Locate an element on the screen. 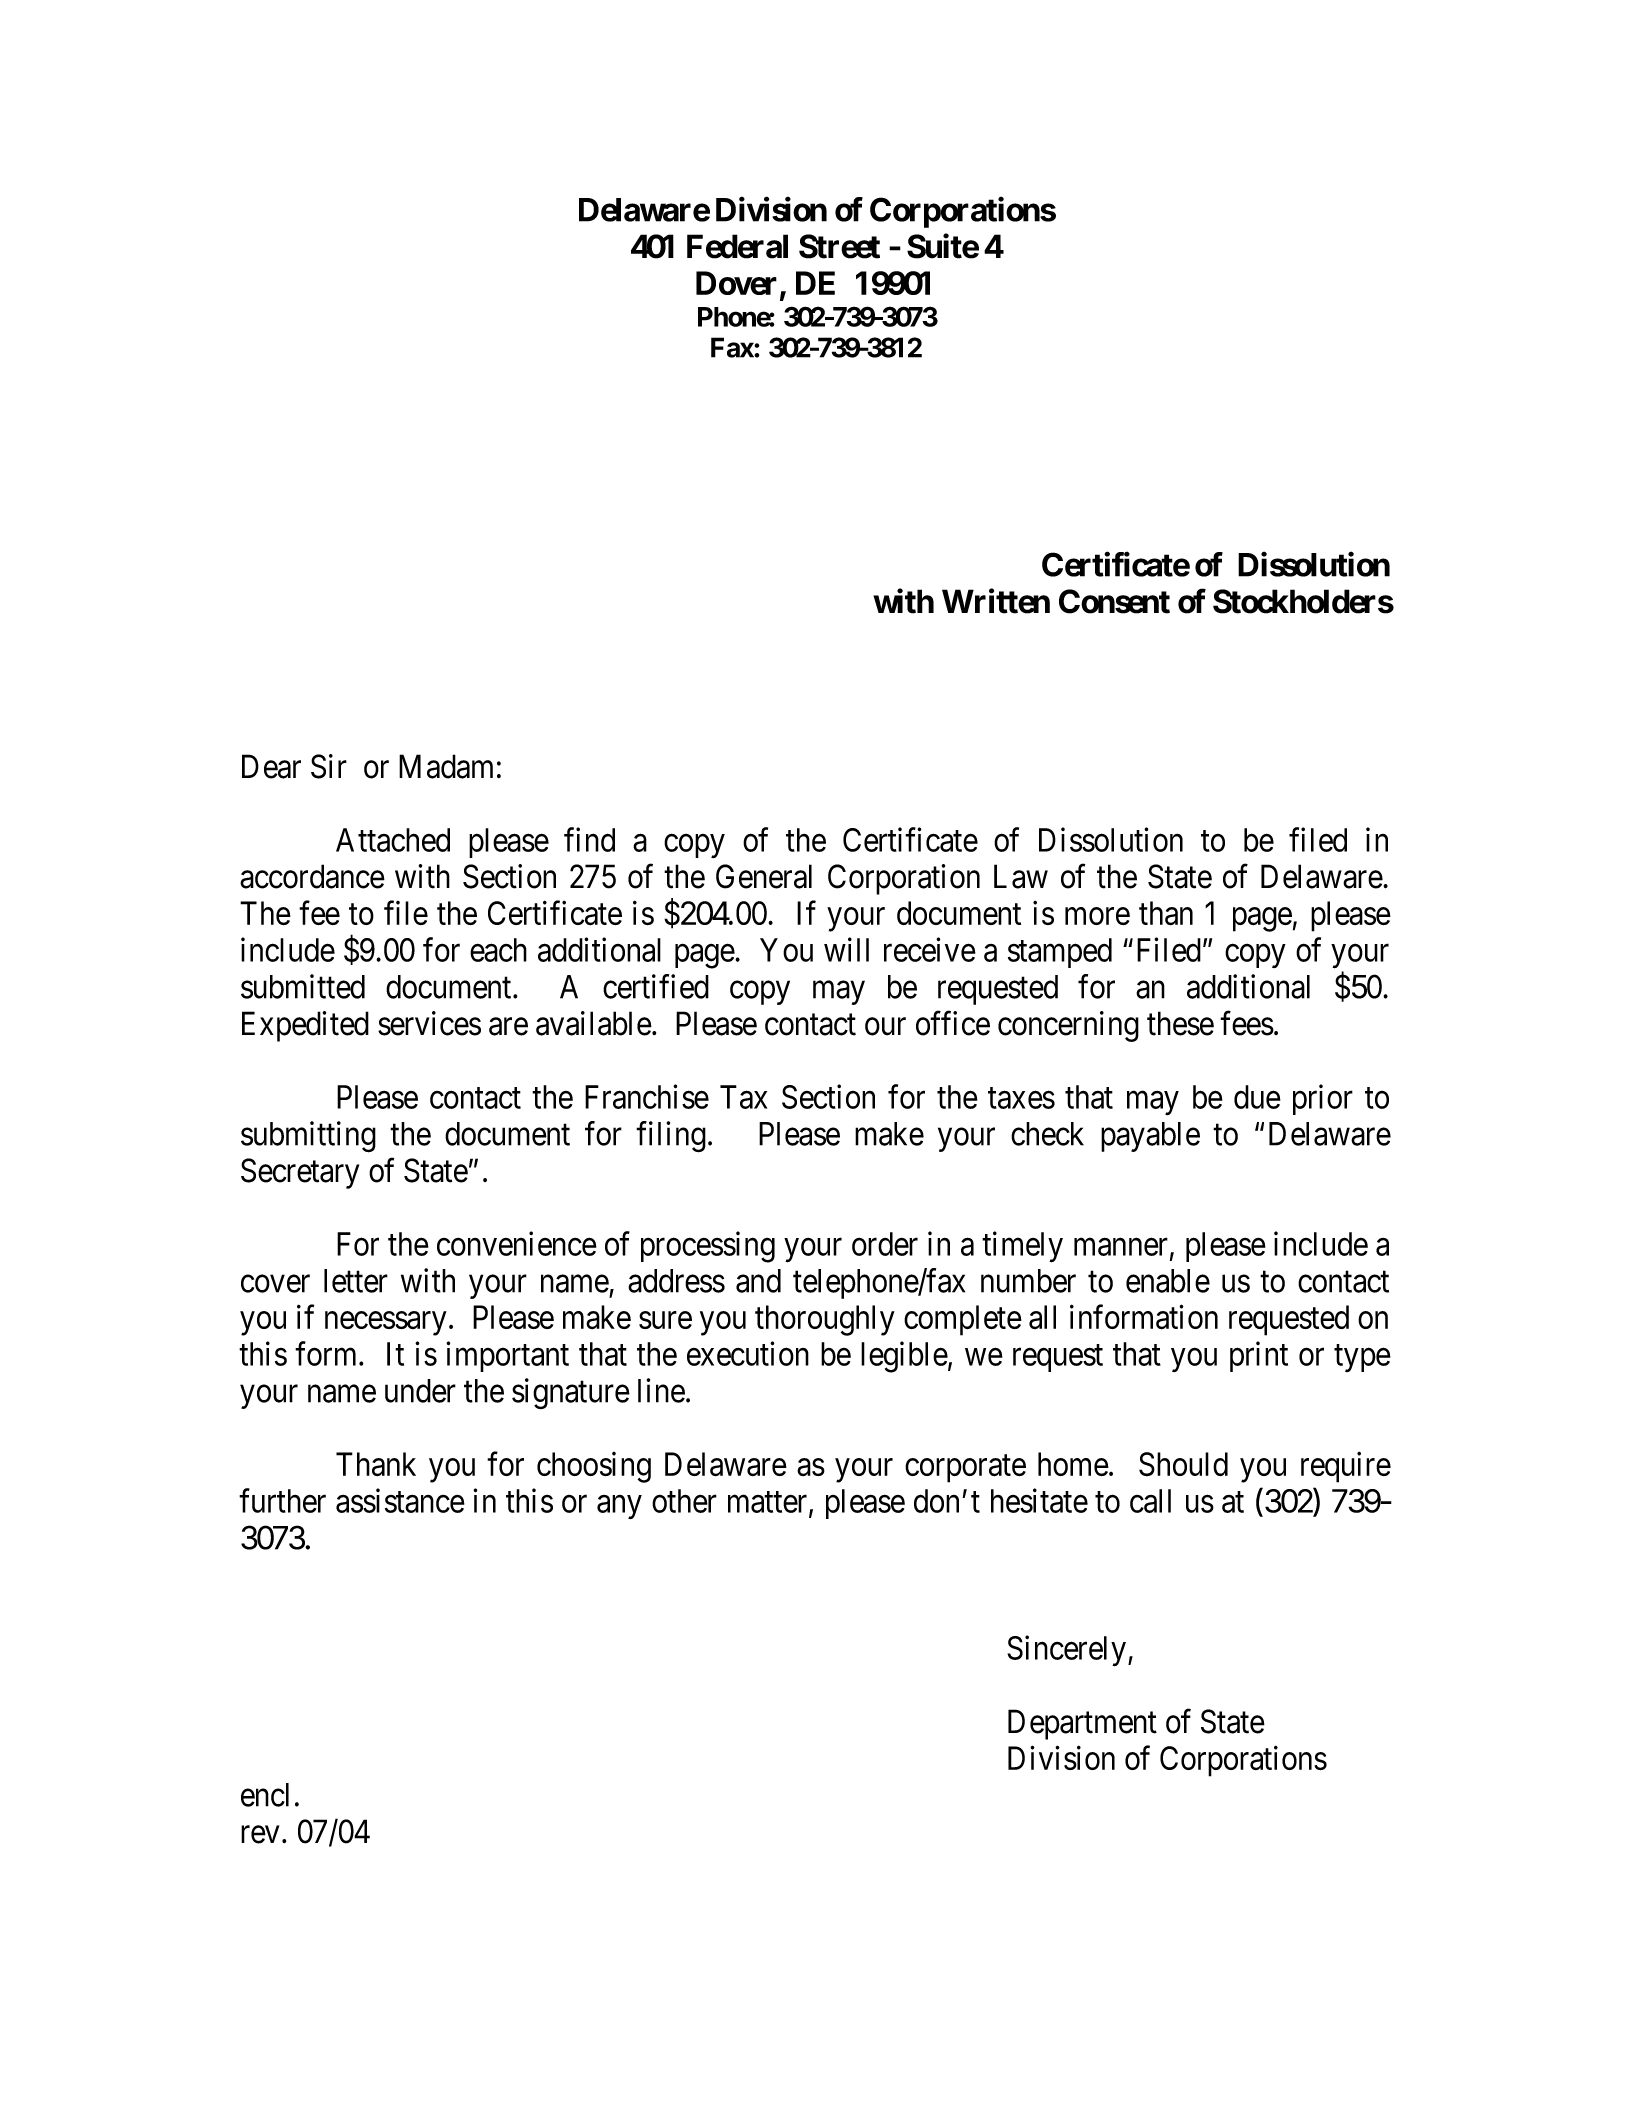 This screenshot has width=1629, height=2108. General is located at coordinates (764, 876).
